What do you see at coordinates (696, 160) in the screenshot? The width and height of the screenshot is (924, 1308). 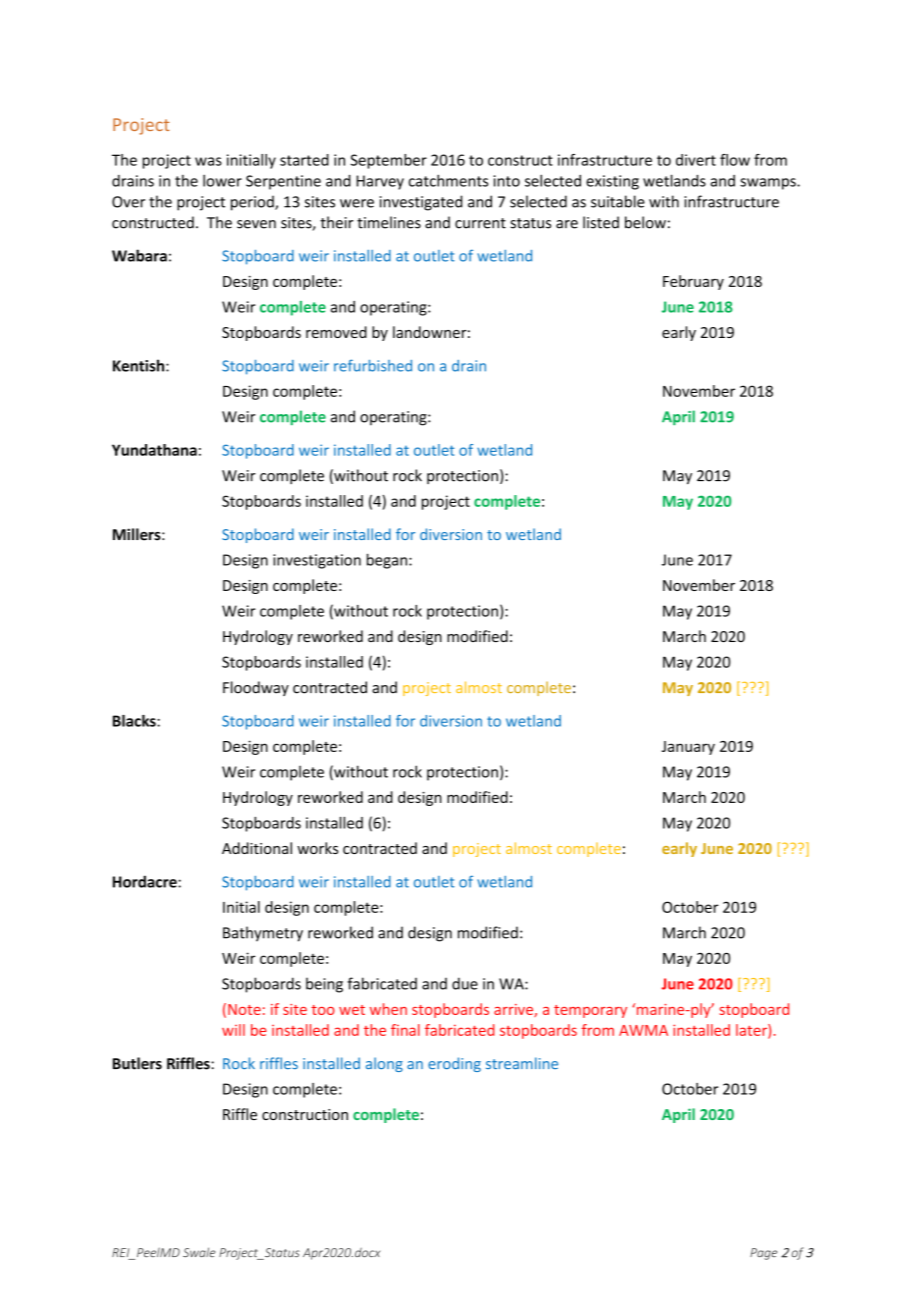 I see `divert` at bounding box center [696, 160].
